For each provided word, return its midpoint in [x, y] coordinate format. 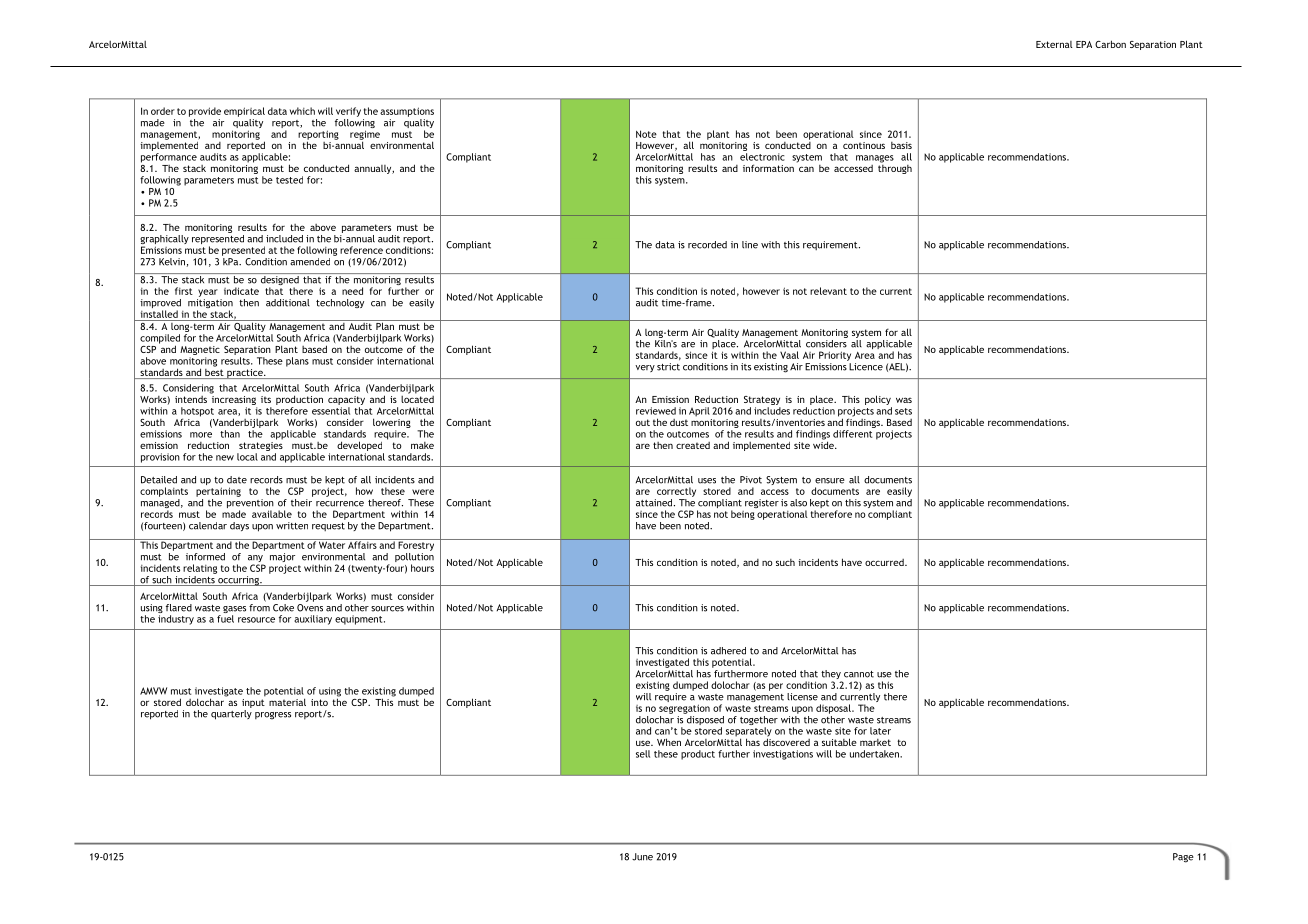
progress [273, 716]
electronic [762, 157]
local [247, 457]
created [693, 445]
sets [903, 411]
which [302, 111]
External [1054, 44]
